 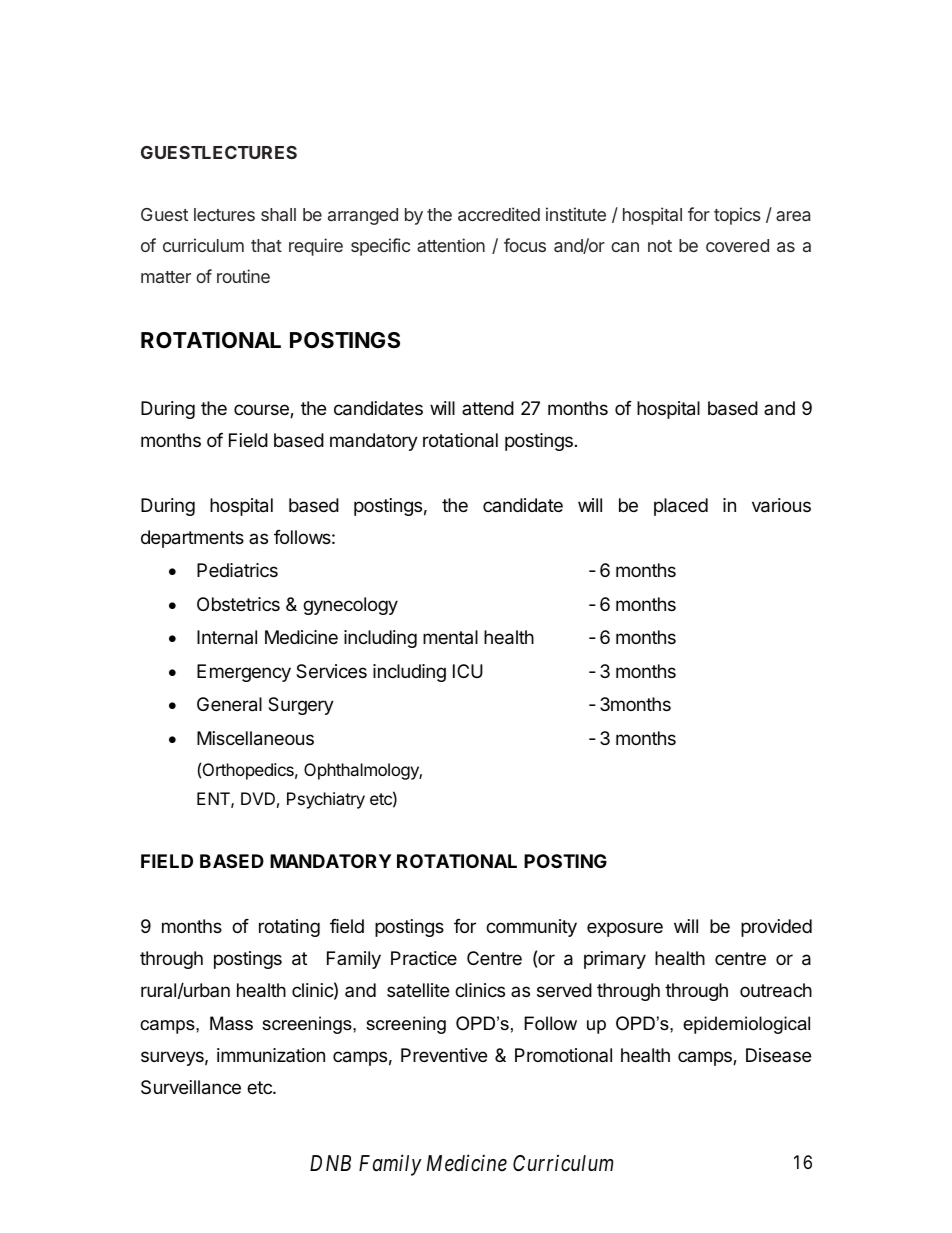 I want to click on attention, so click(x=451, y=245).
